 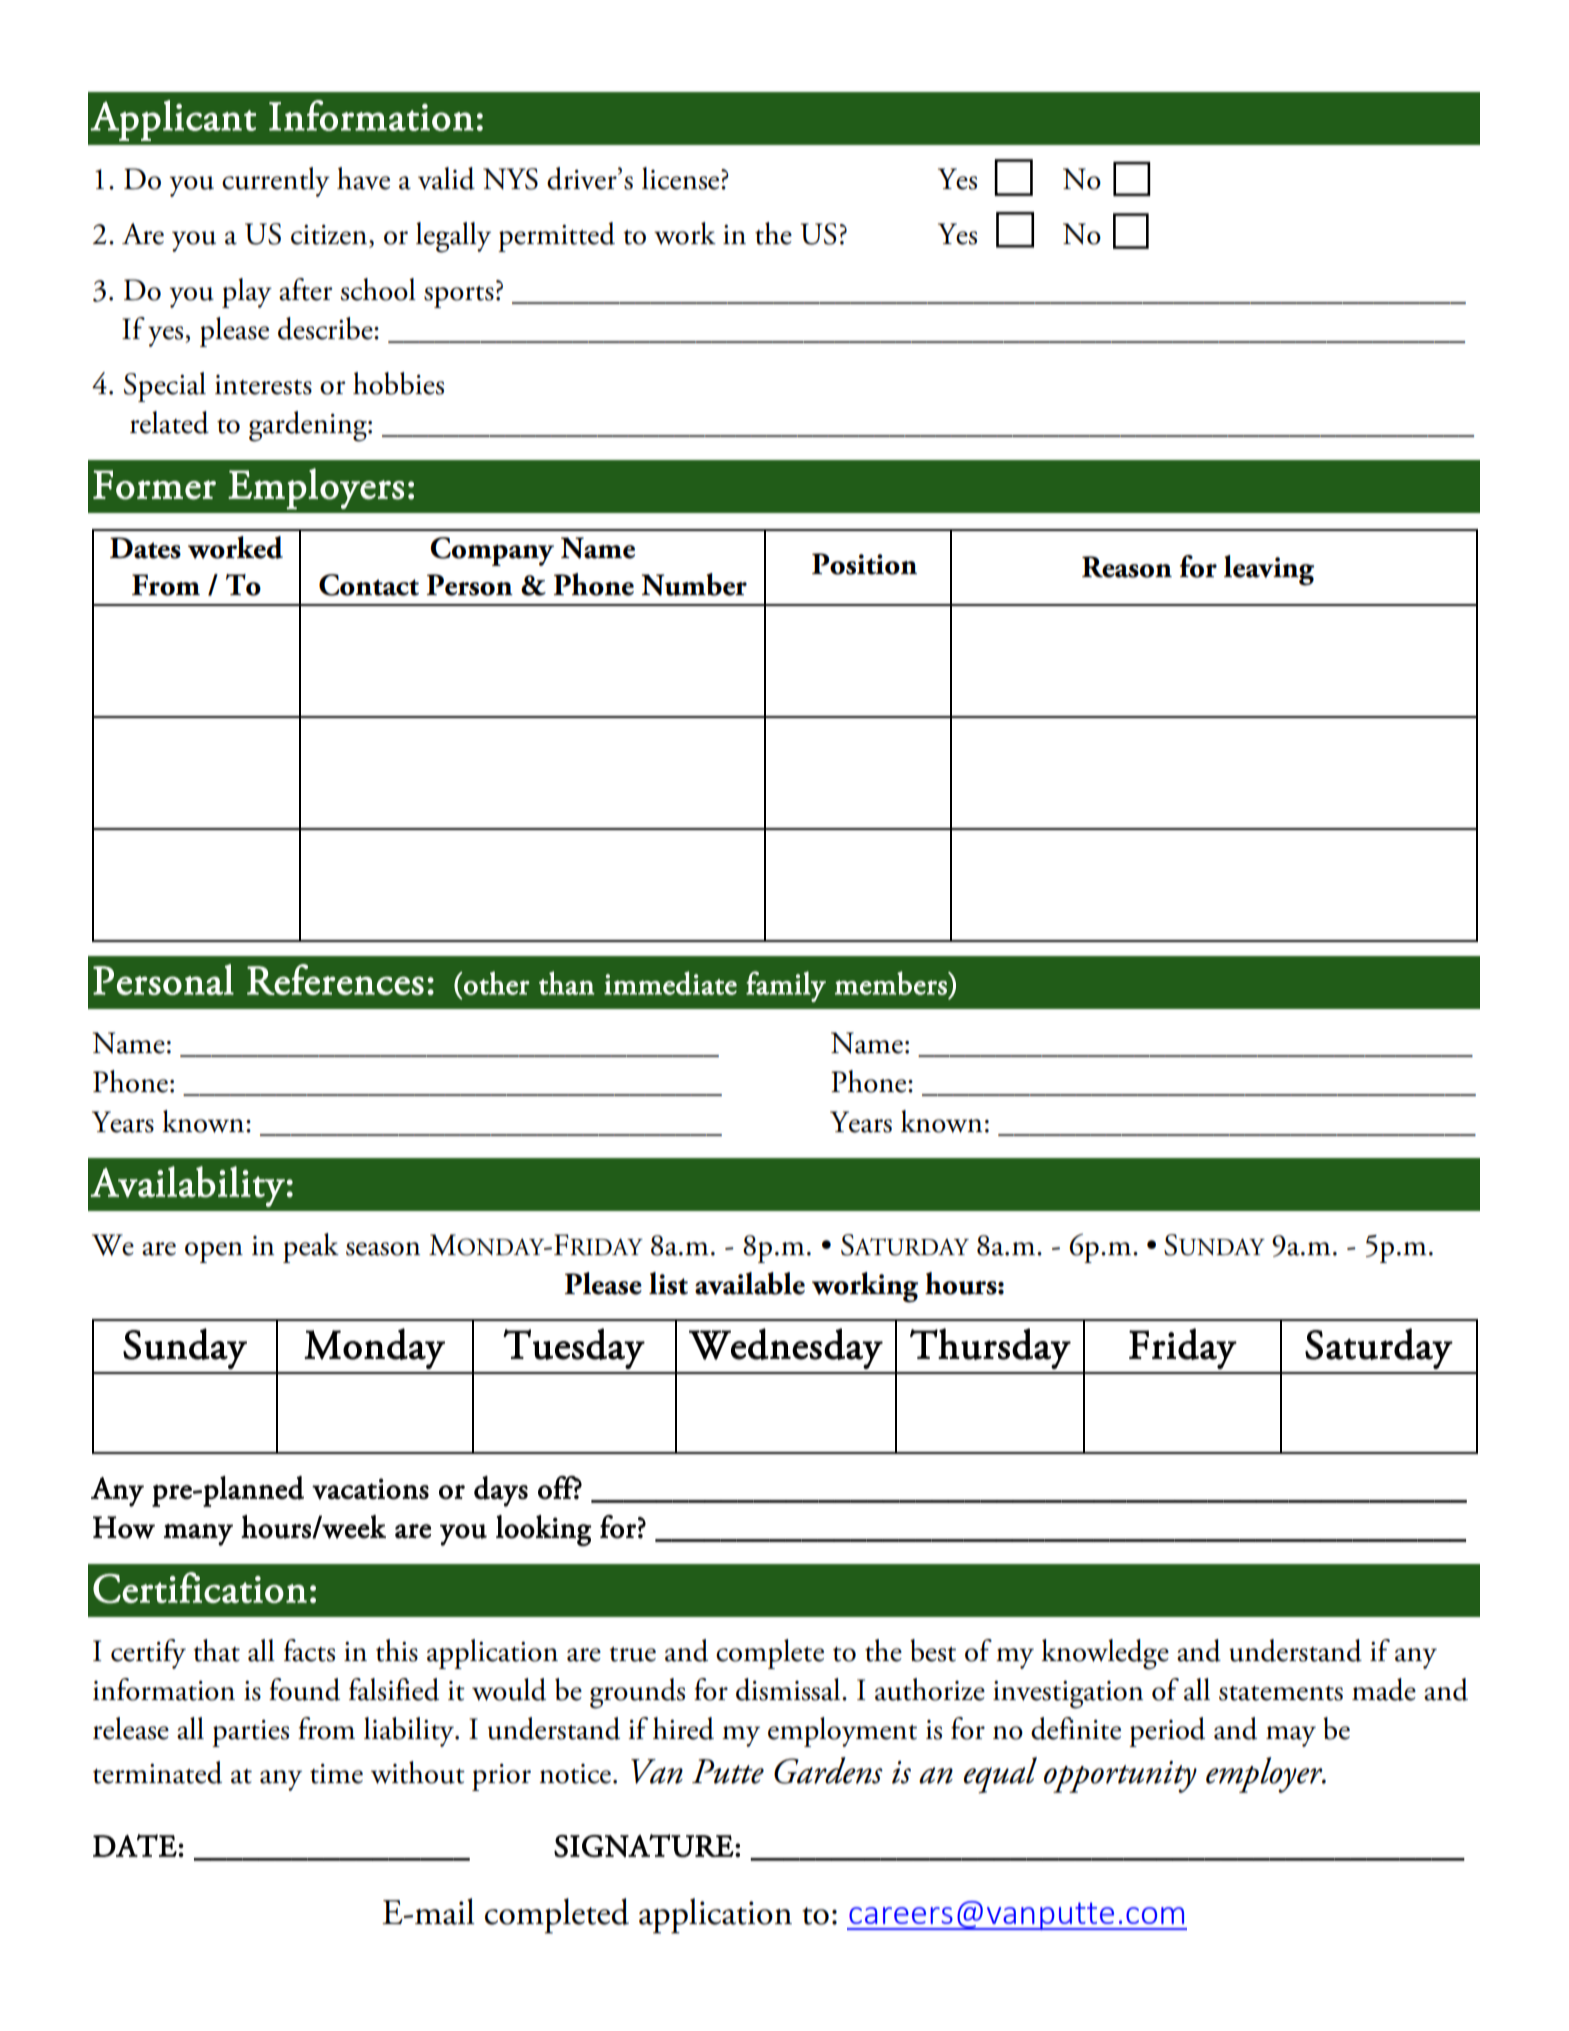 I want to click on Thursday, so click(x=990, y=1348).
